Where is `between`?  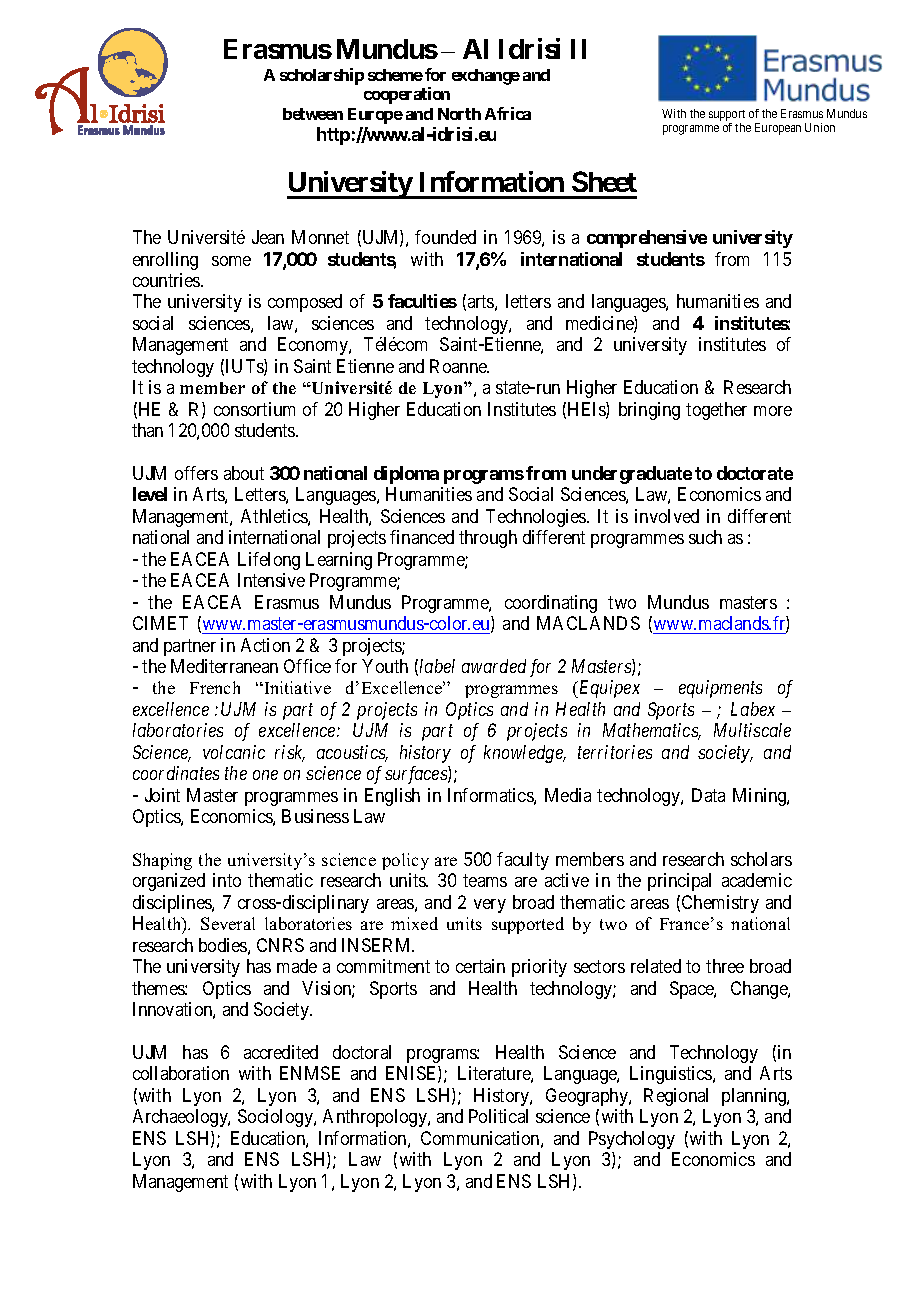 between is located at coordinates (313, 114).
